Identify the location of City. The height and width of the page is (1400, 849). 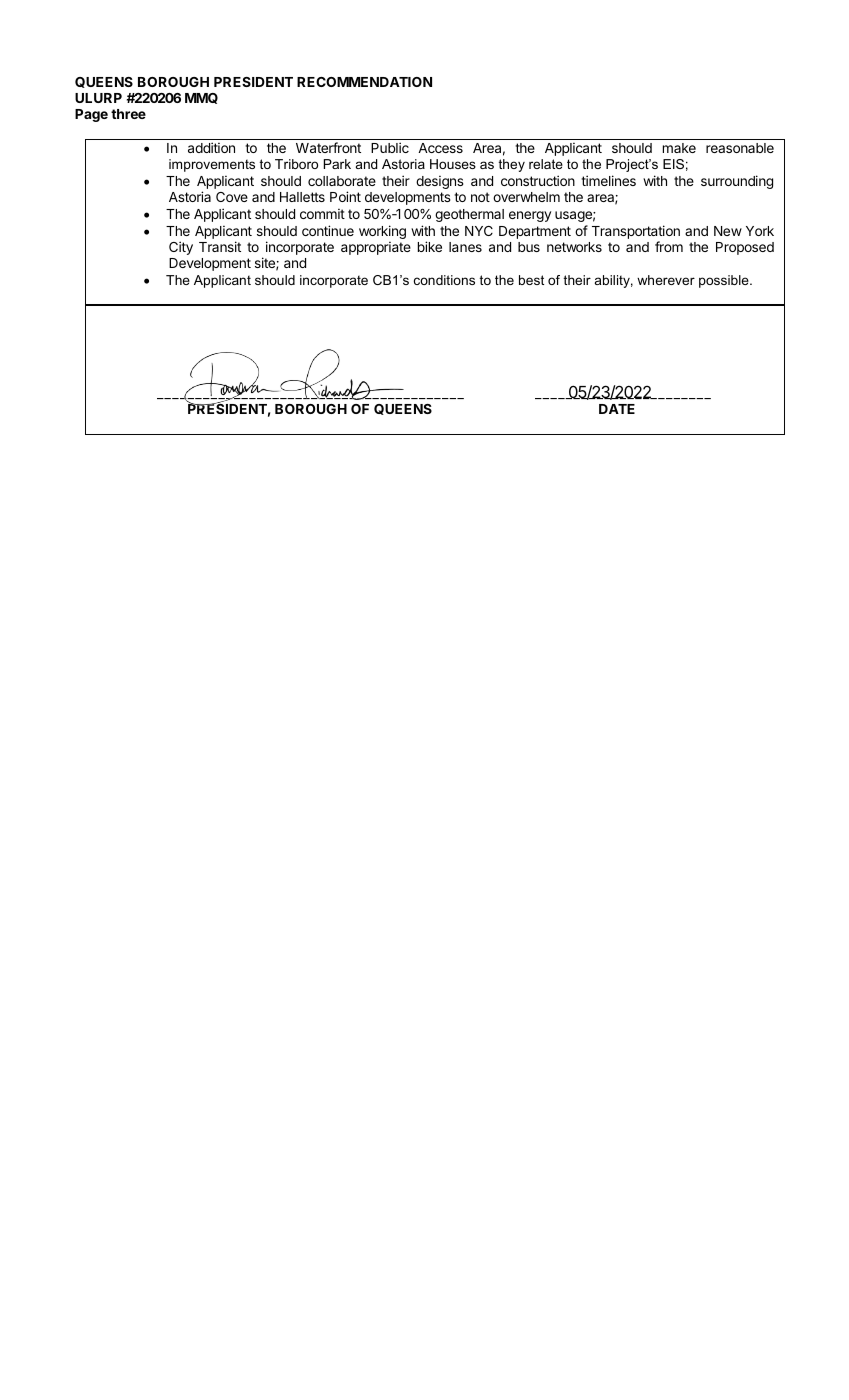
(181, 248).
